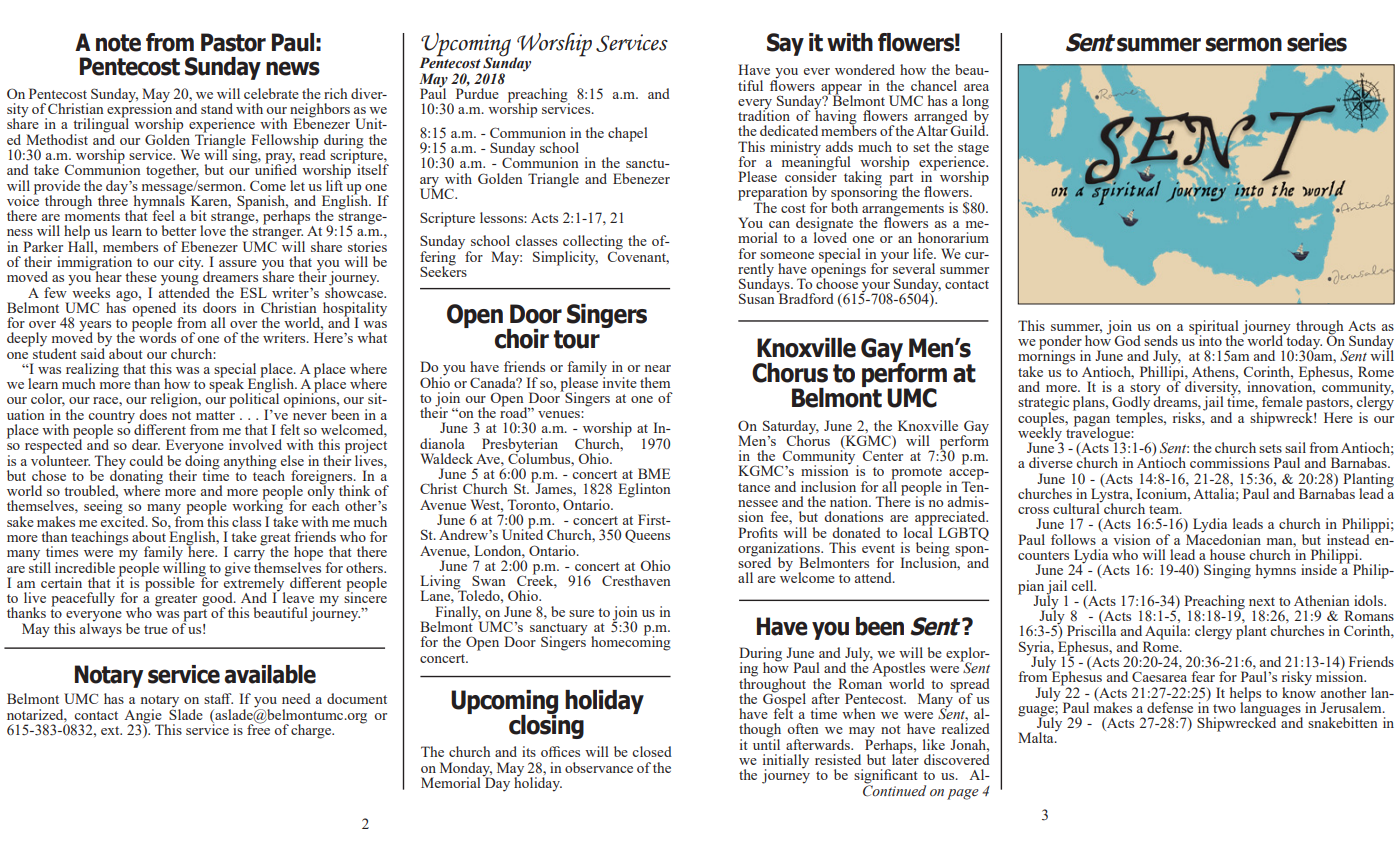 This screenshot has height=850, width=1400. What do you see at coordinates (791, 428) in the screenshot?
I see `Saturday` at bounding box center [791, 428].
